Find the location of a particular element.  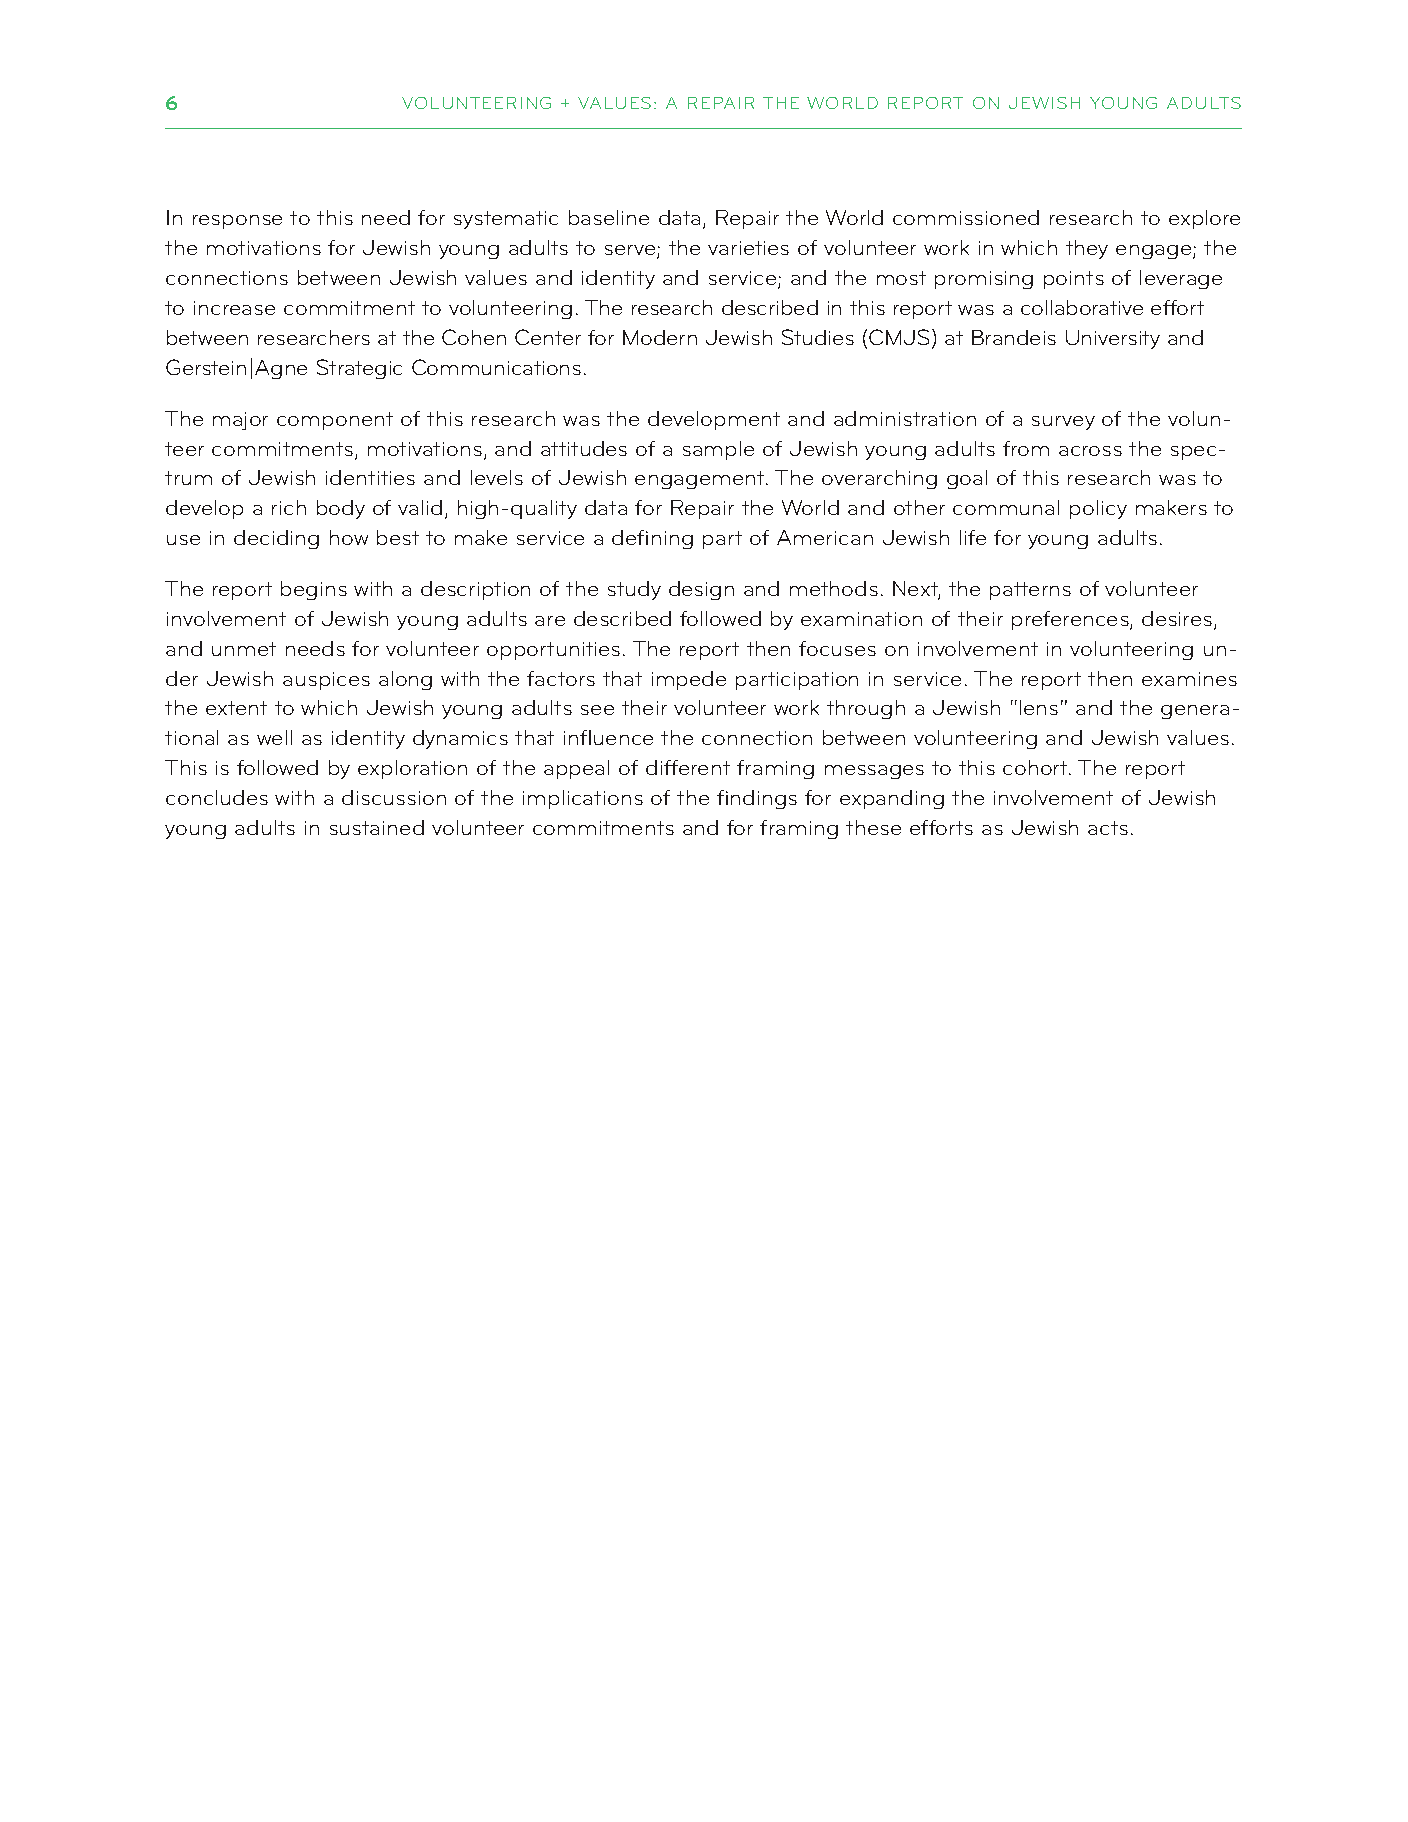

findings is located at coordinates (757, 799).
